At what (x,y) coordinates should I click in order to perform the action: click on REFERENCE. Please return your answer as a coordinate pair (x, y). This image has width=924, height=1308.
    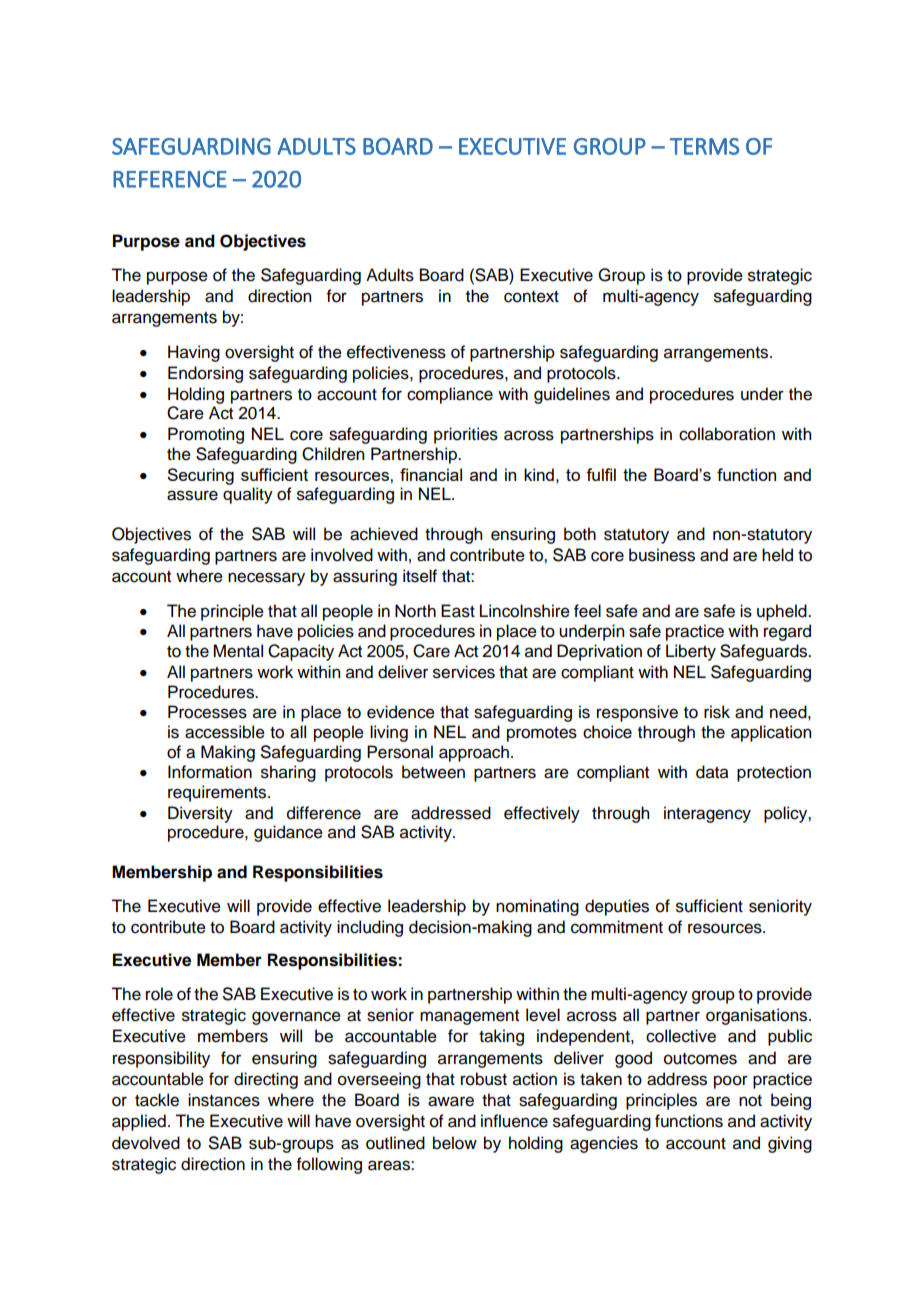
    Looking at the image, I should click on (170, 179).
